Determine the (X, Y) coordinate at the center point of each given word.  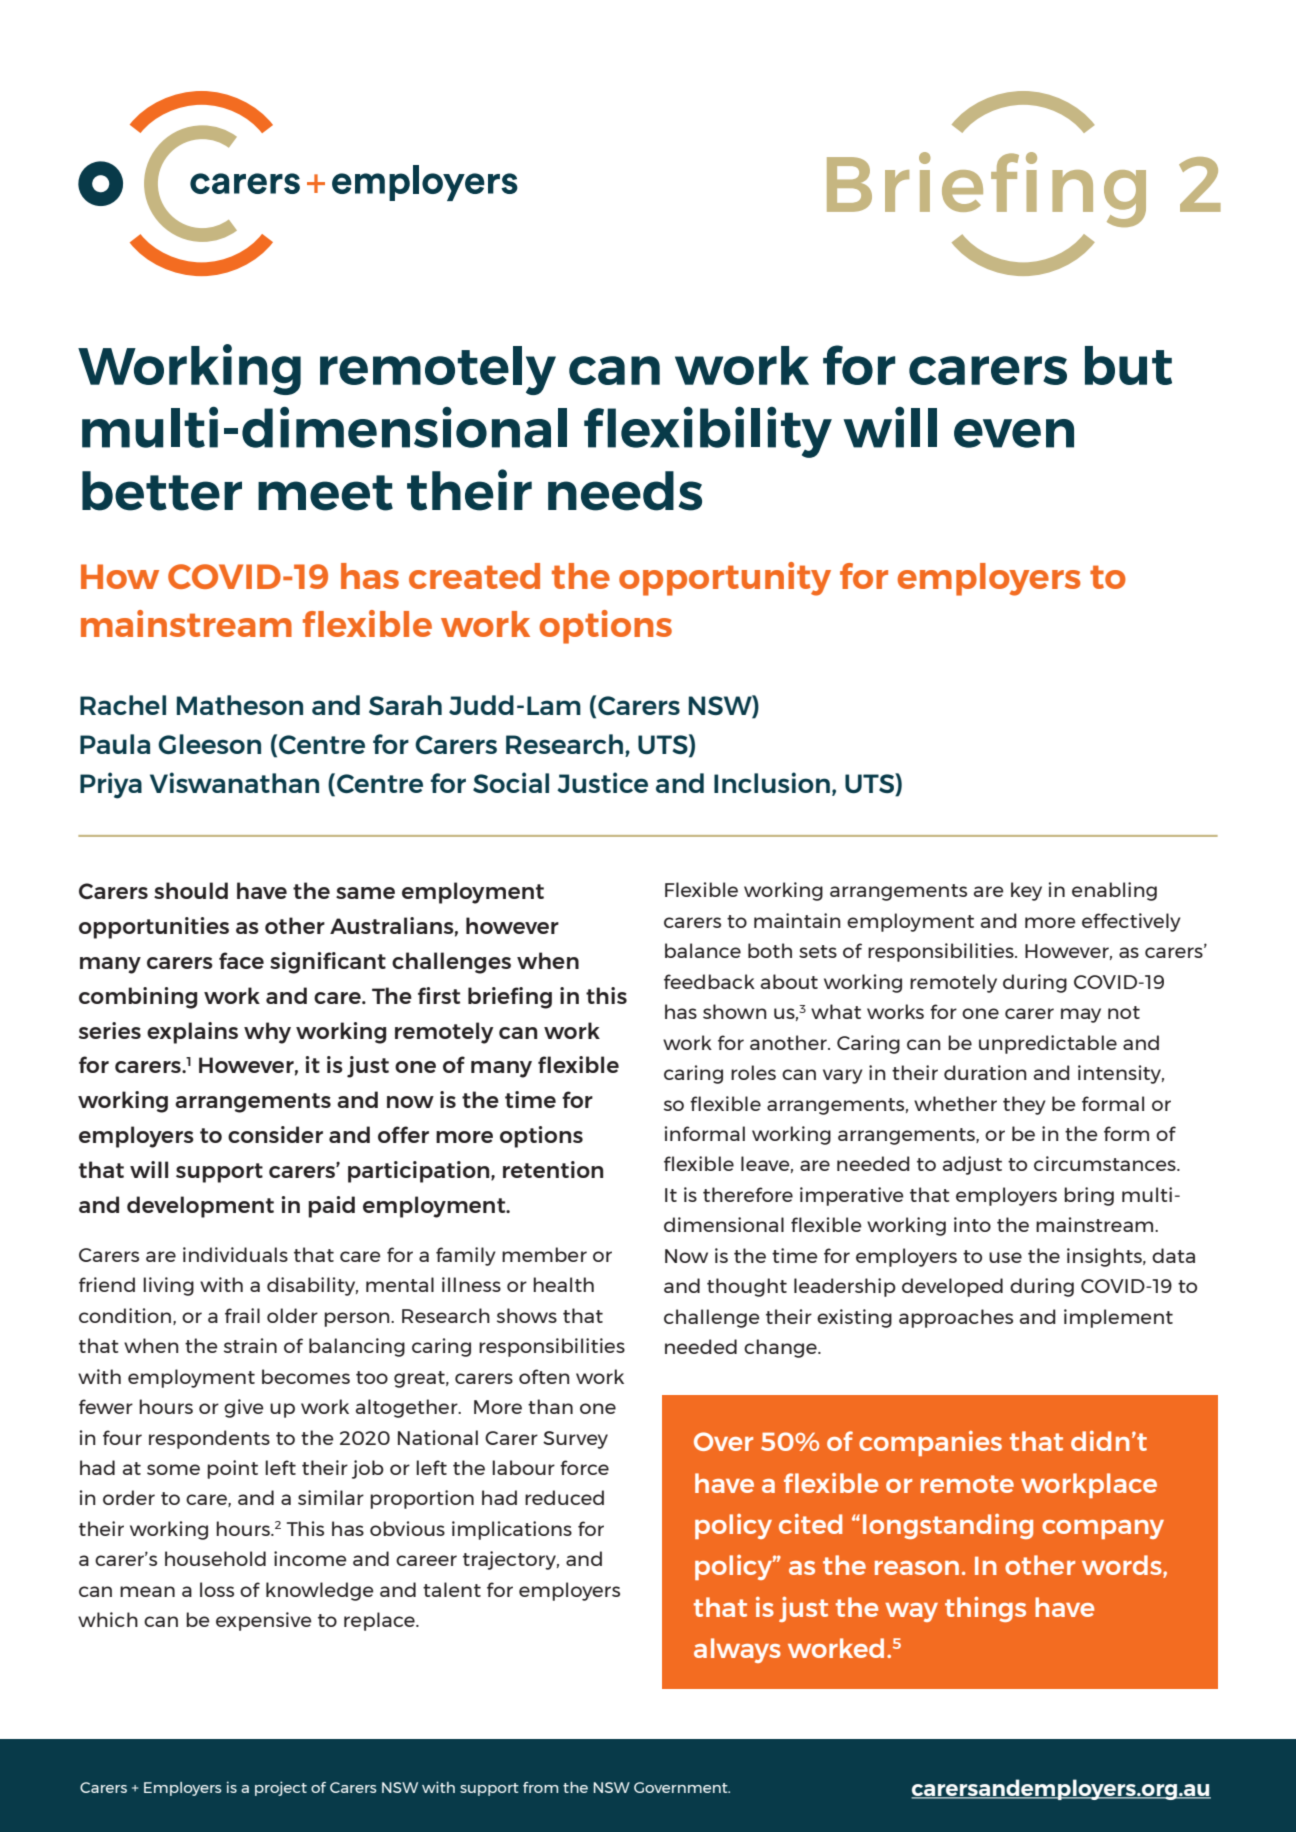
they (1024, 1105)
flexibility (708, 432)
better (162, 491)
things (985, 1609)
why (267, 1033)
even (1014, 433)
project (281, 1788)
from (540, 1787)
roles (753, 1072)
